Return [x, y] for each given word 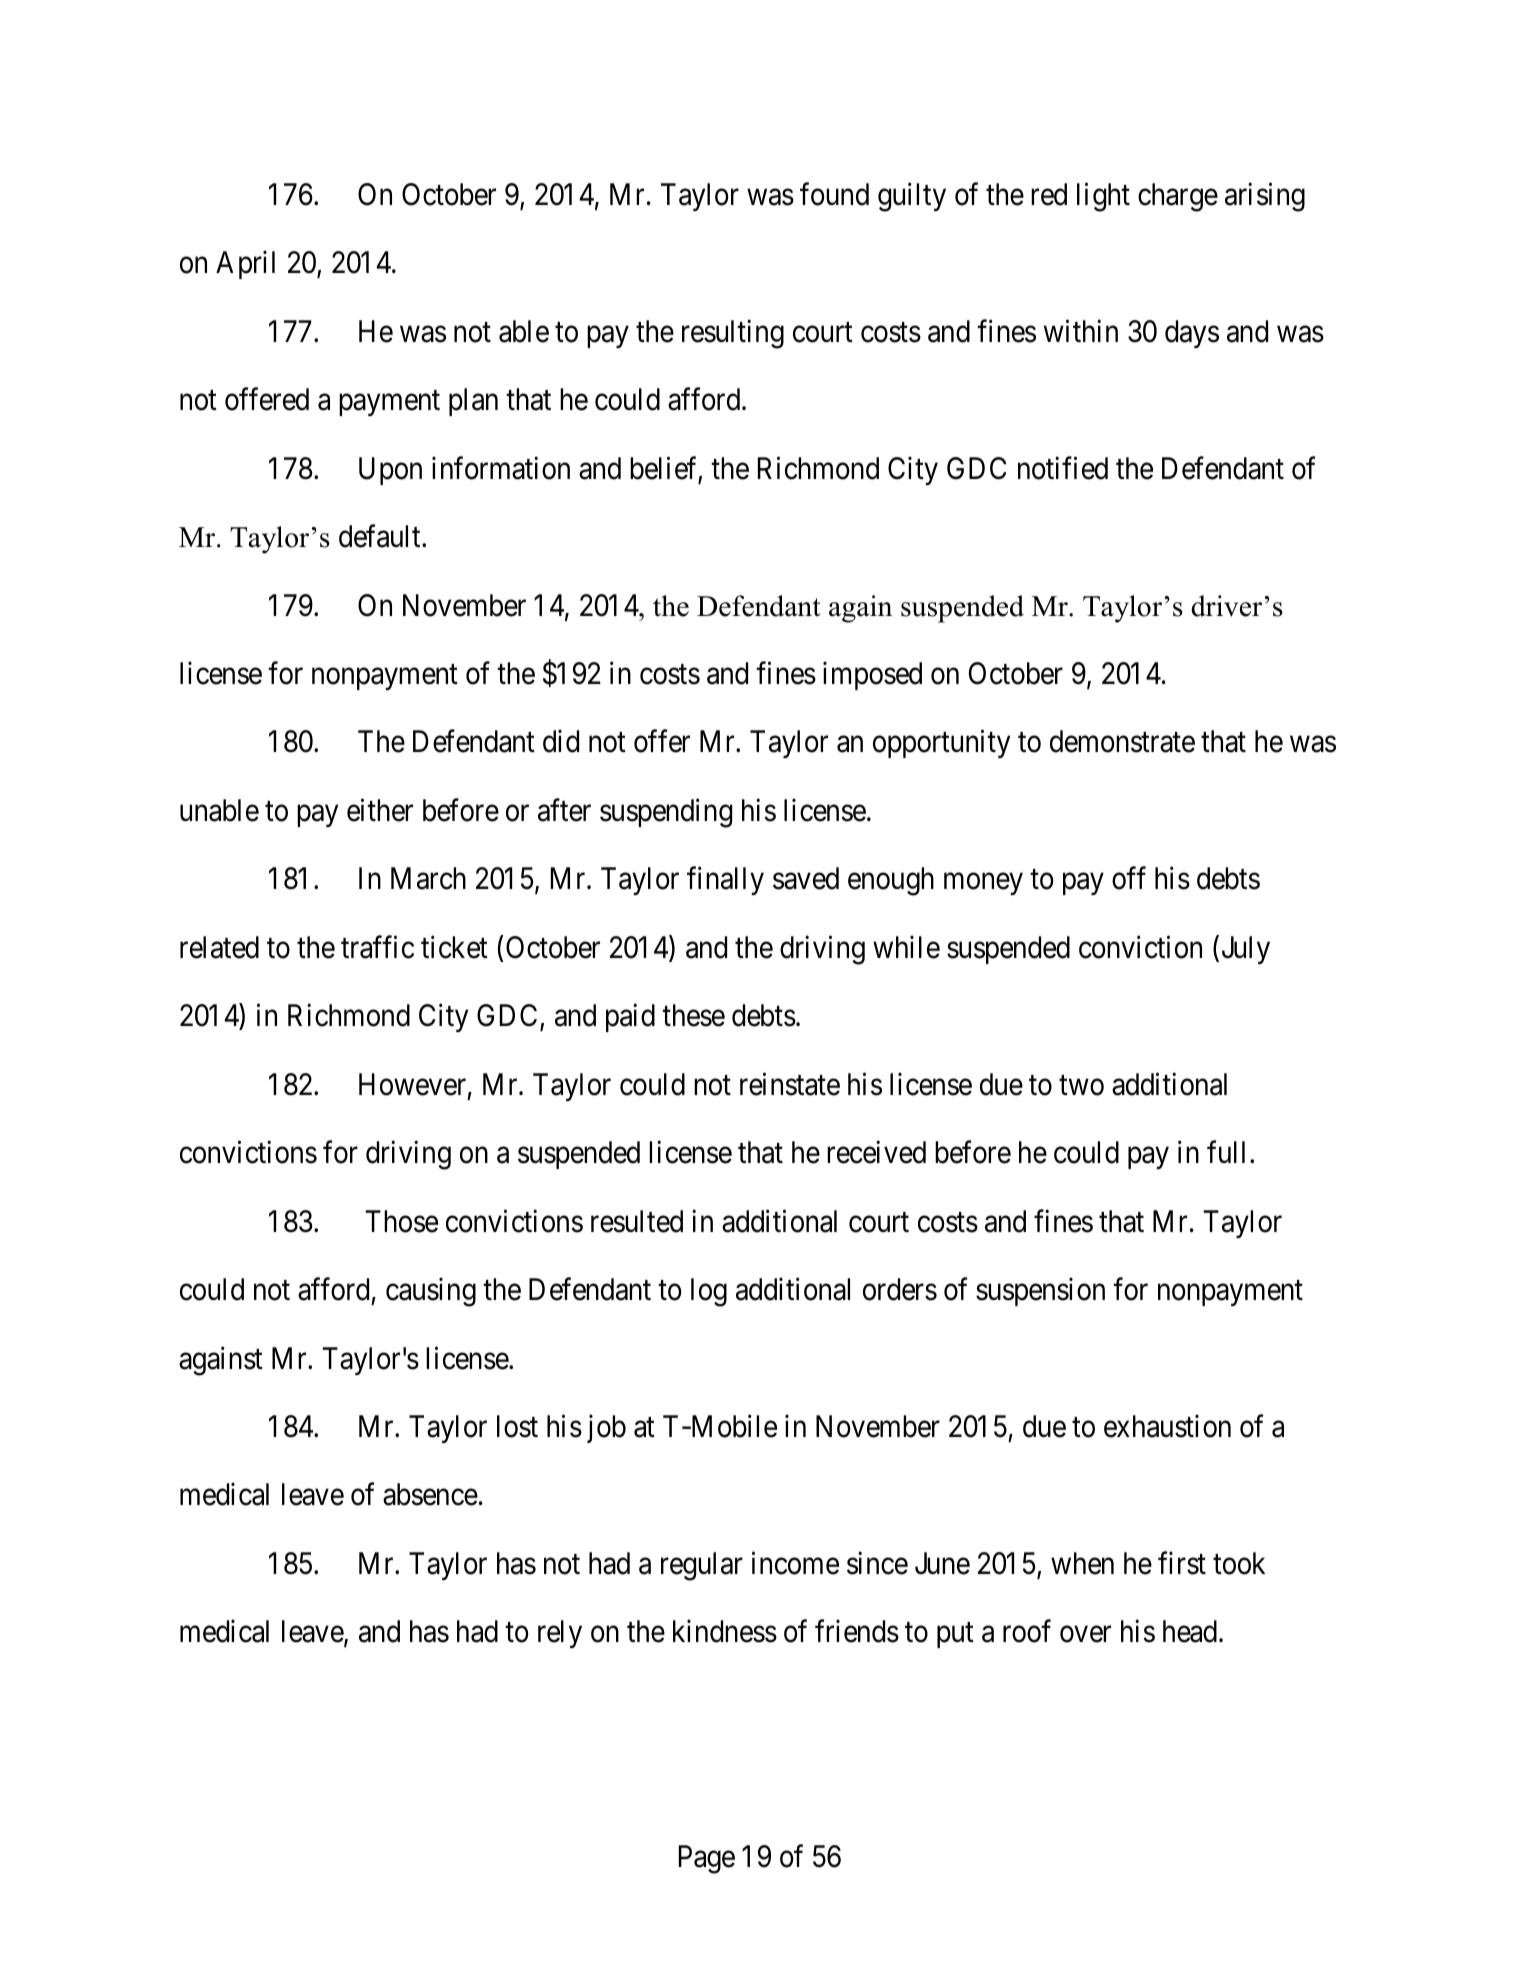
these [693, 1015]
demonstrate [1122, 741]
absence [430, 1494]
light [1103, 197]
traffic [377, 947]
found [834, 194]
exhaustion [1167, 1426]
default [381, 536]
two [1081, 1086]
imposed [872, 676]
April [245, 265]
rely [560, 1634]
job [606, 1429]
